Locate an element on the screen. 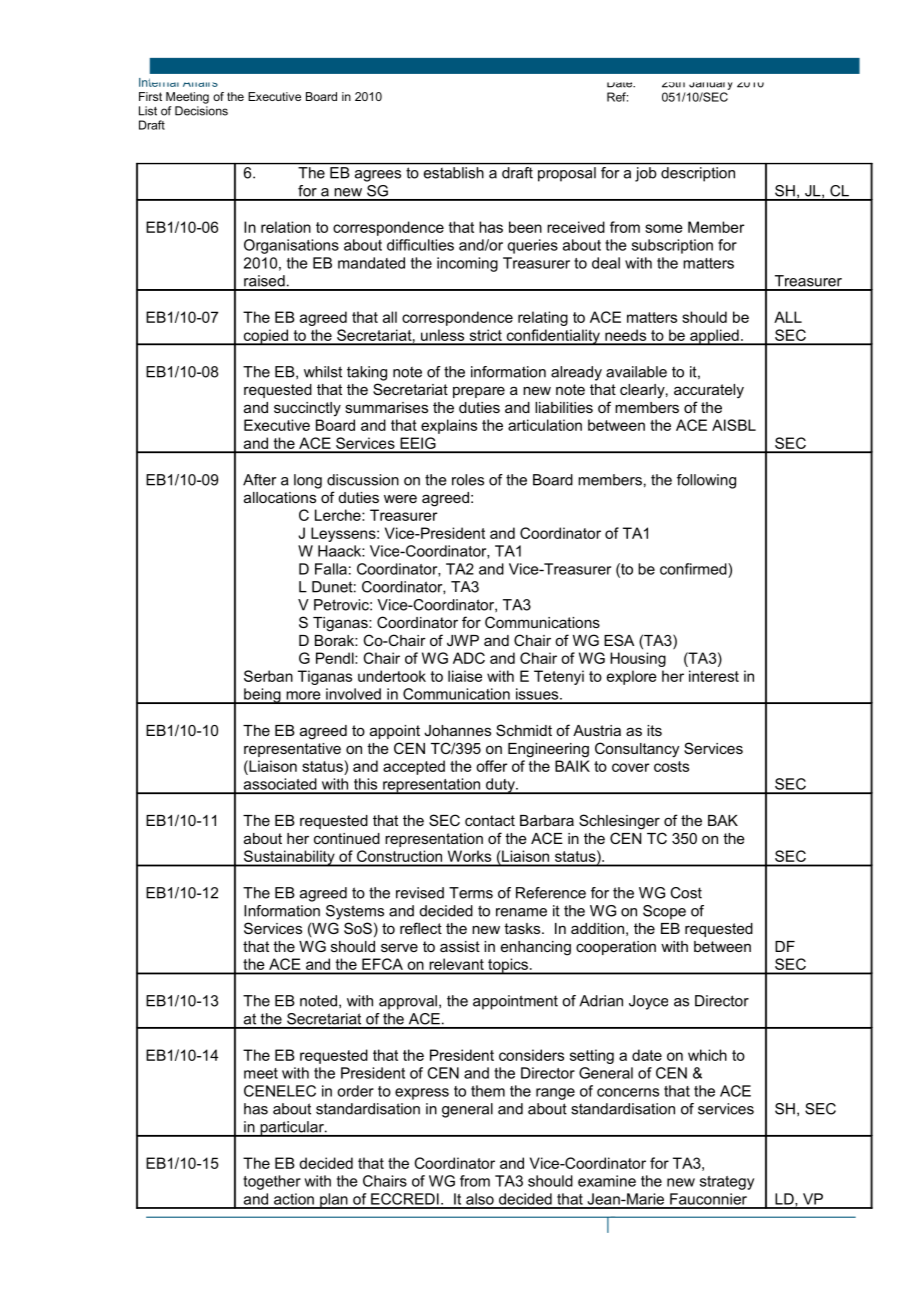 This screenshot has height=1308, width=924. job is located at coordinates (645, 174).
